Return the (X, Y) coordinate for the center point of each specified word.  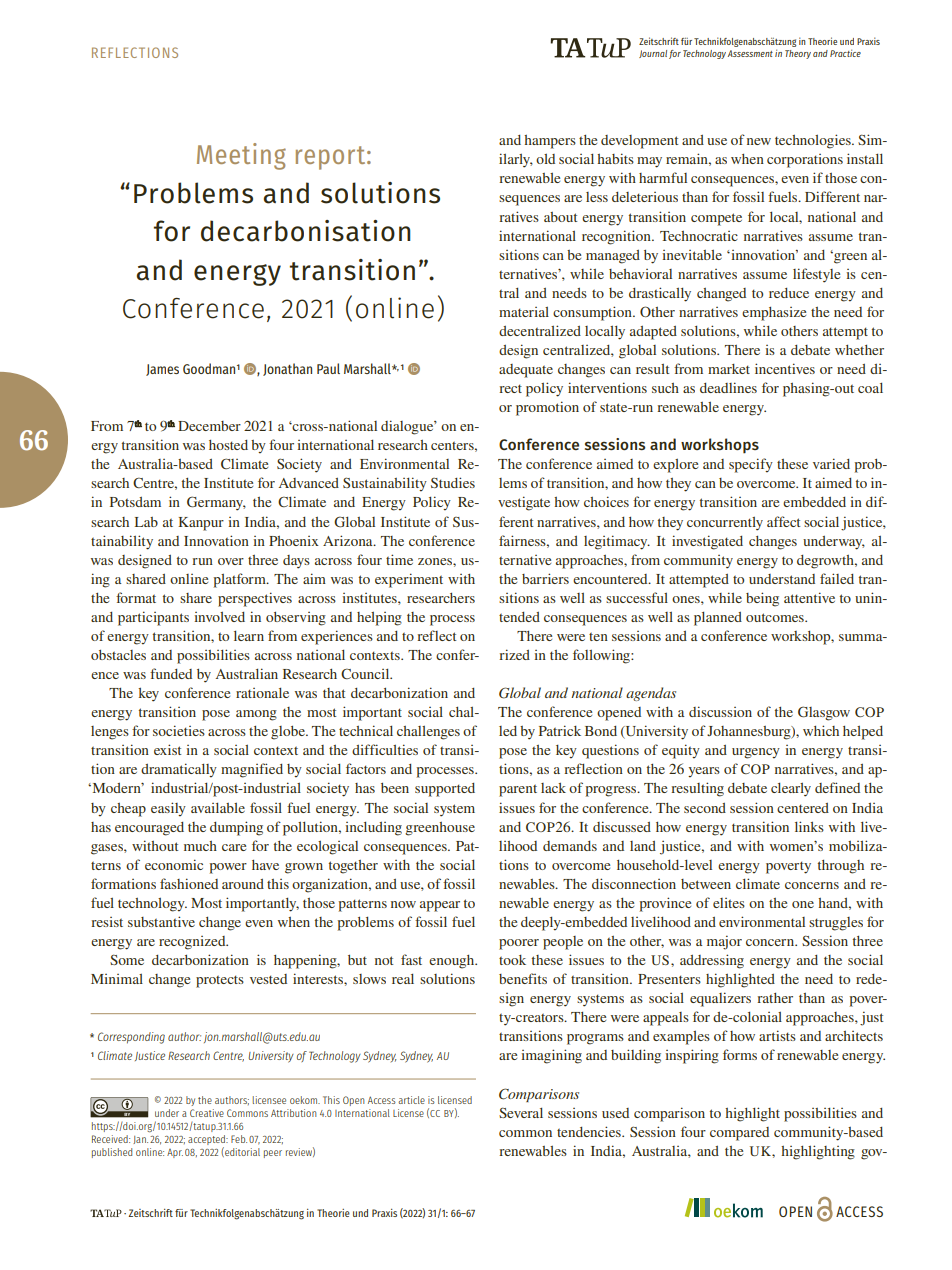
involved (220, 617)
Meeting (241, 156)
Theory (798, 54)
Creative (207, 1113)
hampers (550, 142)
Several (521, 1112)
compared (739, 1134)
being (762, 599)
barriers (545, 578)
